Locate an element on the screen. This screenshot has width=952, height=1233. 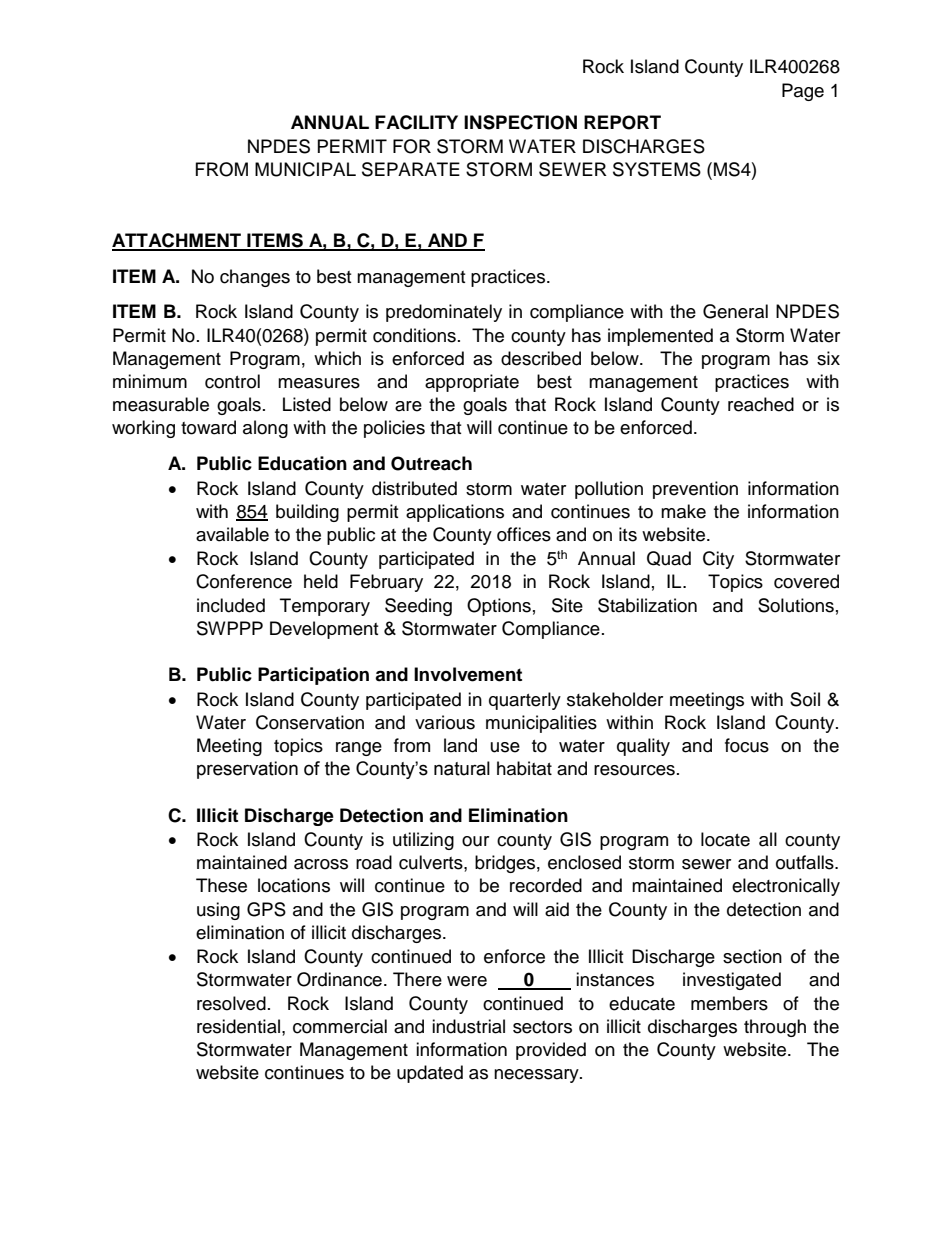
residential is located at coordinates (240, 1026).
